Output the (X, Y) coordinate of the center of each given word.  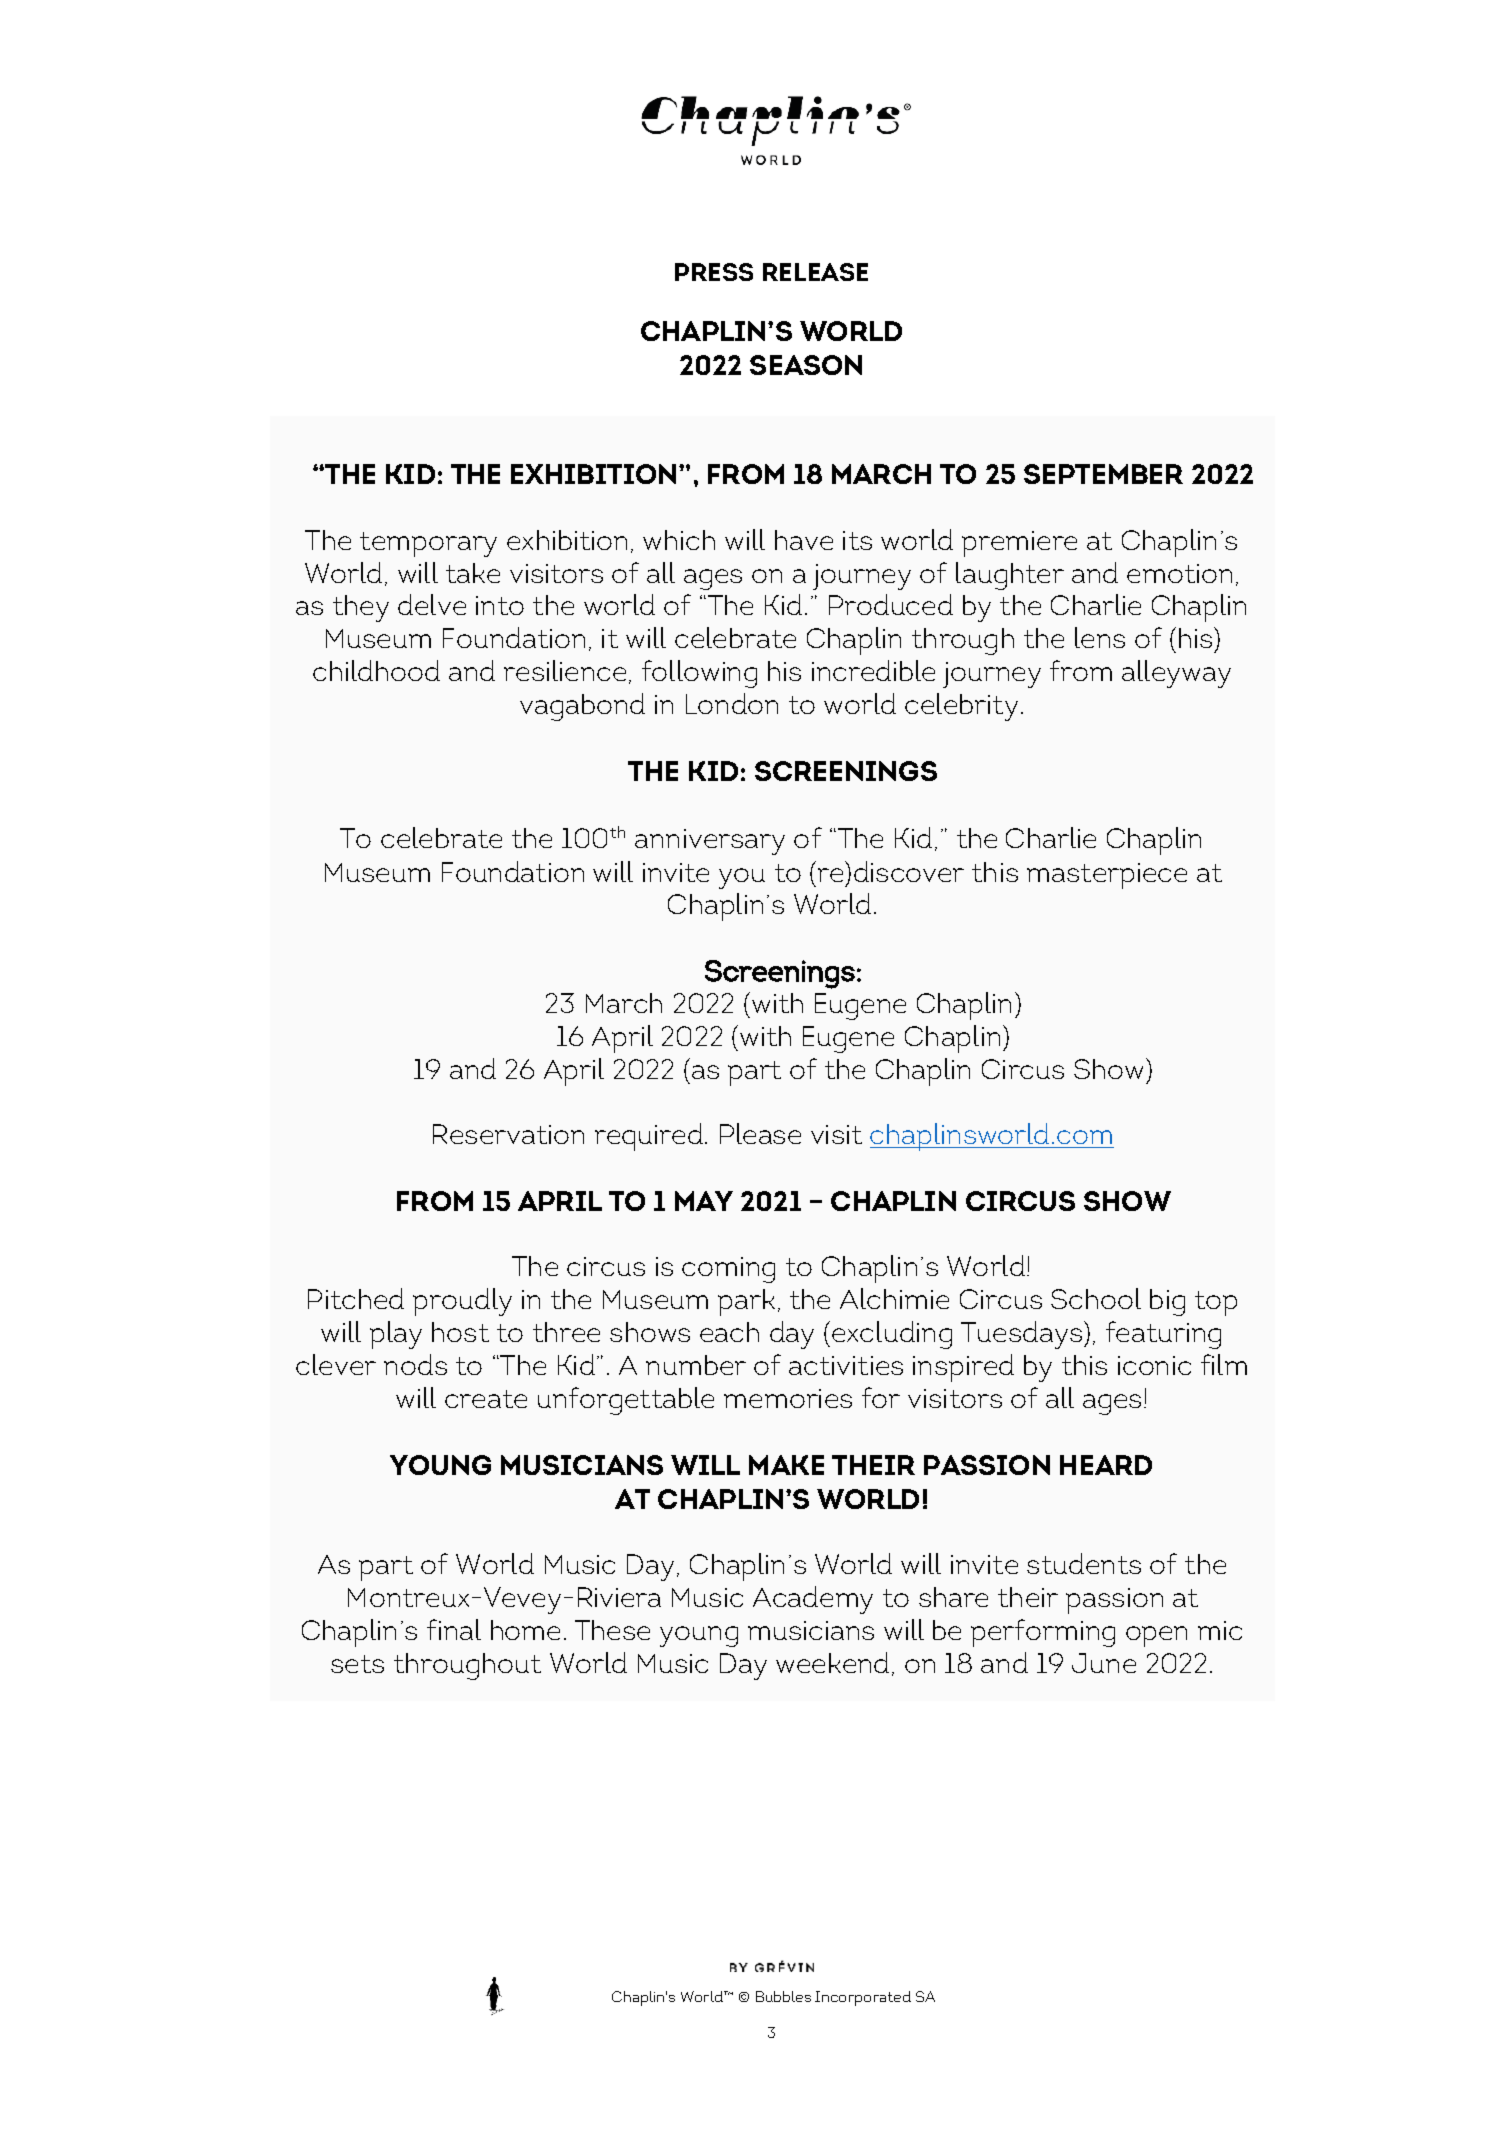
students (1084, 1563)
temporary (428, 544)
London (732, 703)
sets (357, 1664)
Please (760, 1133)
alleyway (1176, 674)
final (454, 1629)
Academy (813, 1600)
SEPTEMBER (1103, 474)
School (1096, 1298)
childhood (376, 670)
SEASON (806, 365)
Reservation (508, 1134)
